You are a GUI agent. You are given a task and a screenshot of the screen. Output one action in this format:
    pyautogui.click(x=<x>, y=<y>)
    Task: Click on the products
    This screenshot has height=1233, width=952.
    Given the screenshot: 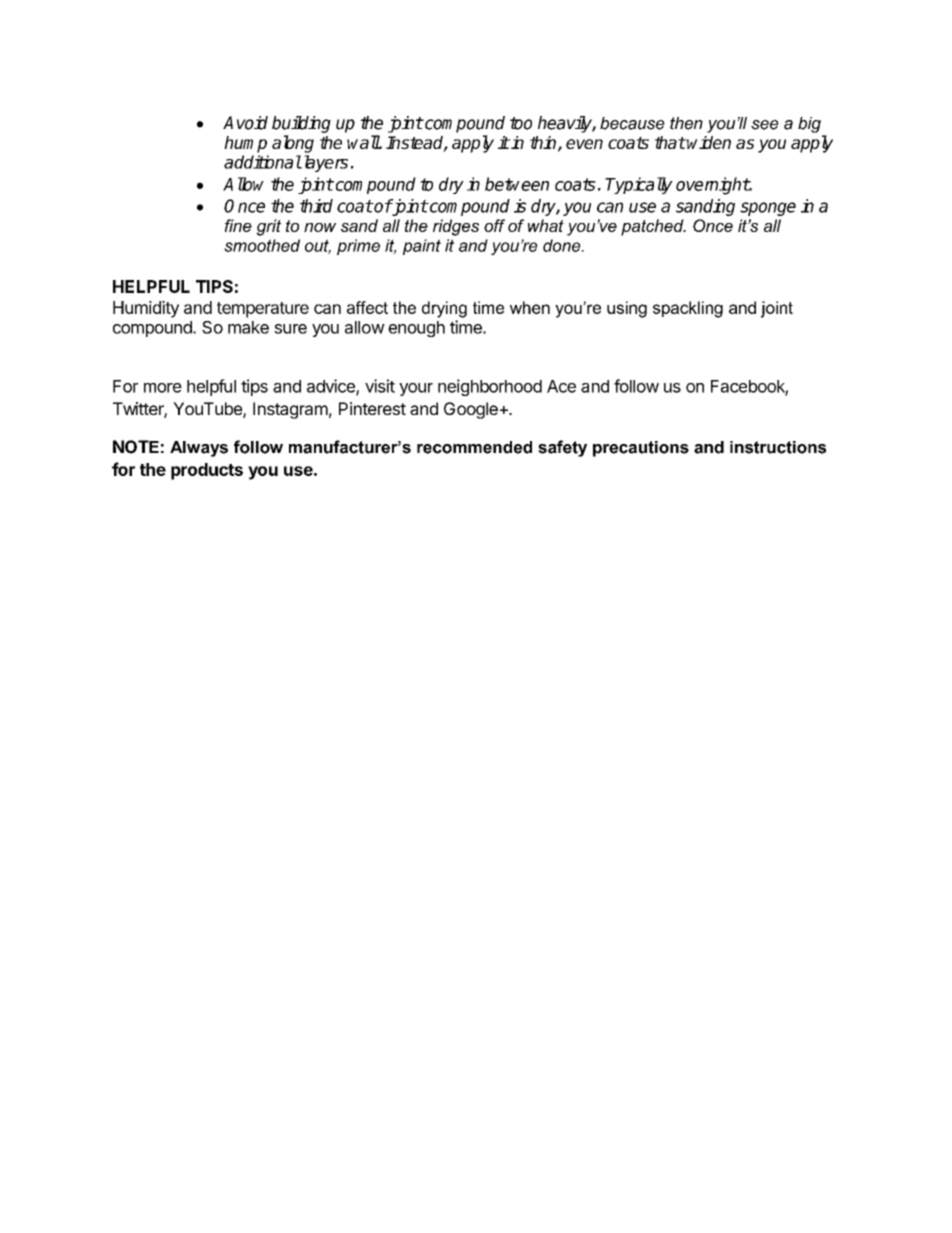 What is the action you would take?
    pyautogui.click(x=207, y=471)
